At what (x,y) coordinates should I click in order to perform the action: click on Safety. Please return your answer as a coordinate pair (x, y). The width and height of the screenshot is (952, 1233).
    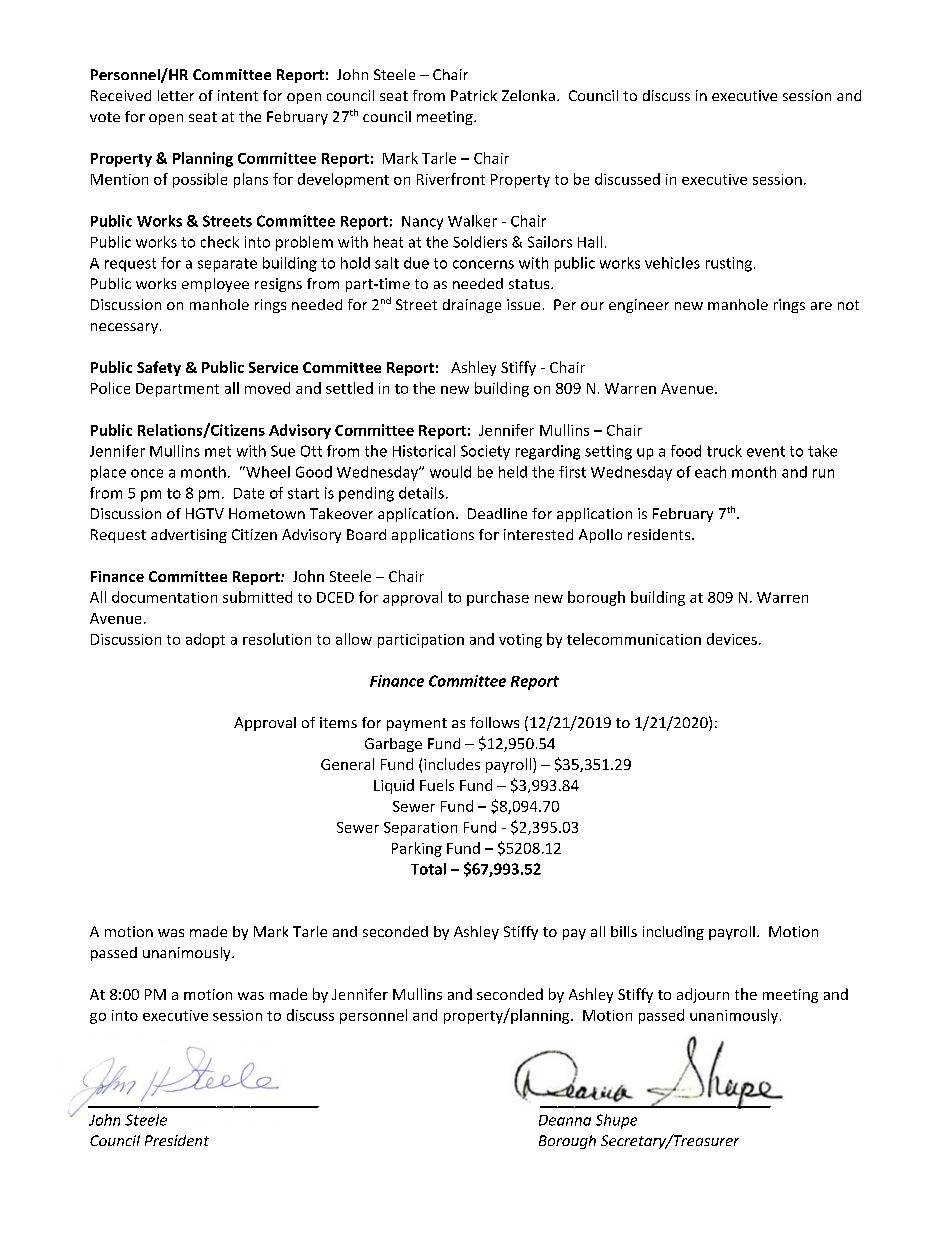
    Looking at the image, I should click on (159, 368).
